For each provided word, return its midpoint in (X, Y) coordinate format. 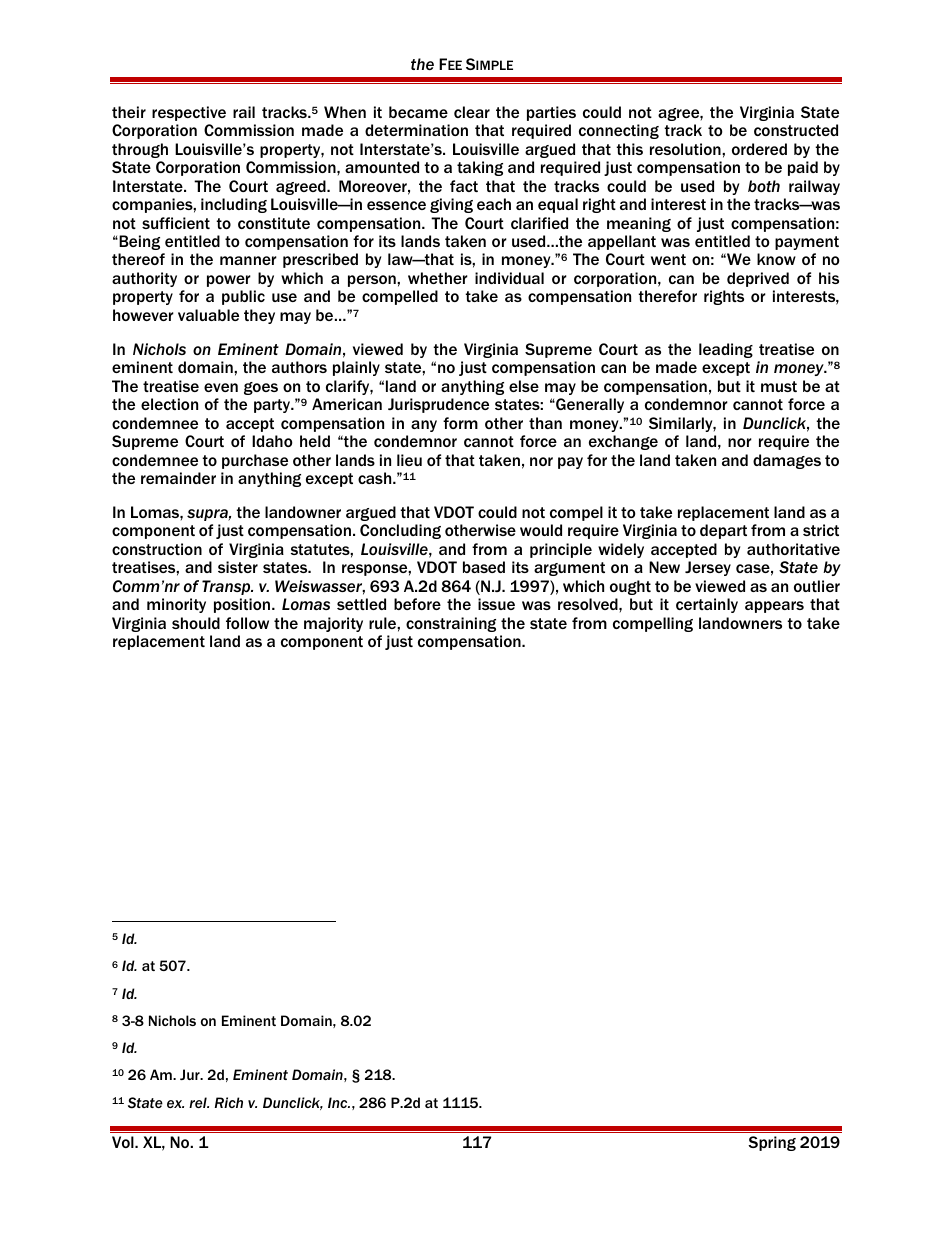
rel (199, 1102)
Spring (772, 1143)
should (196, 623)
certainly (707, 605)
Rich (229, 1102)
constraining (451, 624)
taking (480, 168)
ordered (759, 149)
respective (189, 113)
